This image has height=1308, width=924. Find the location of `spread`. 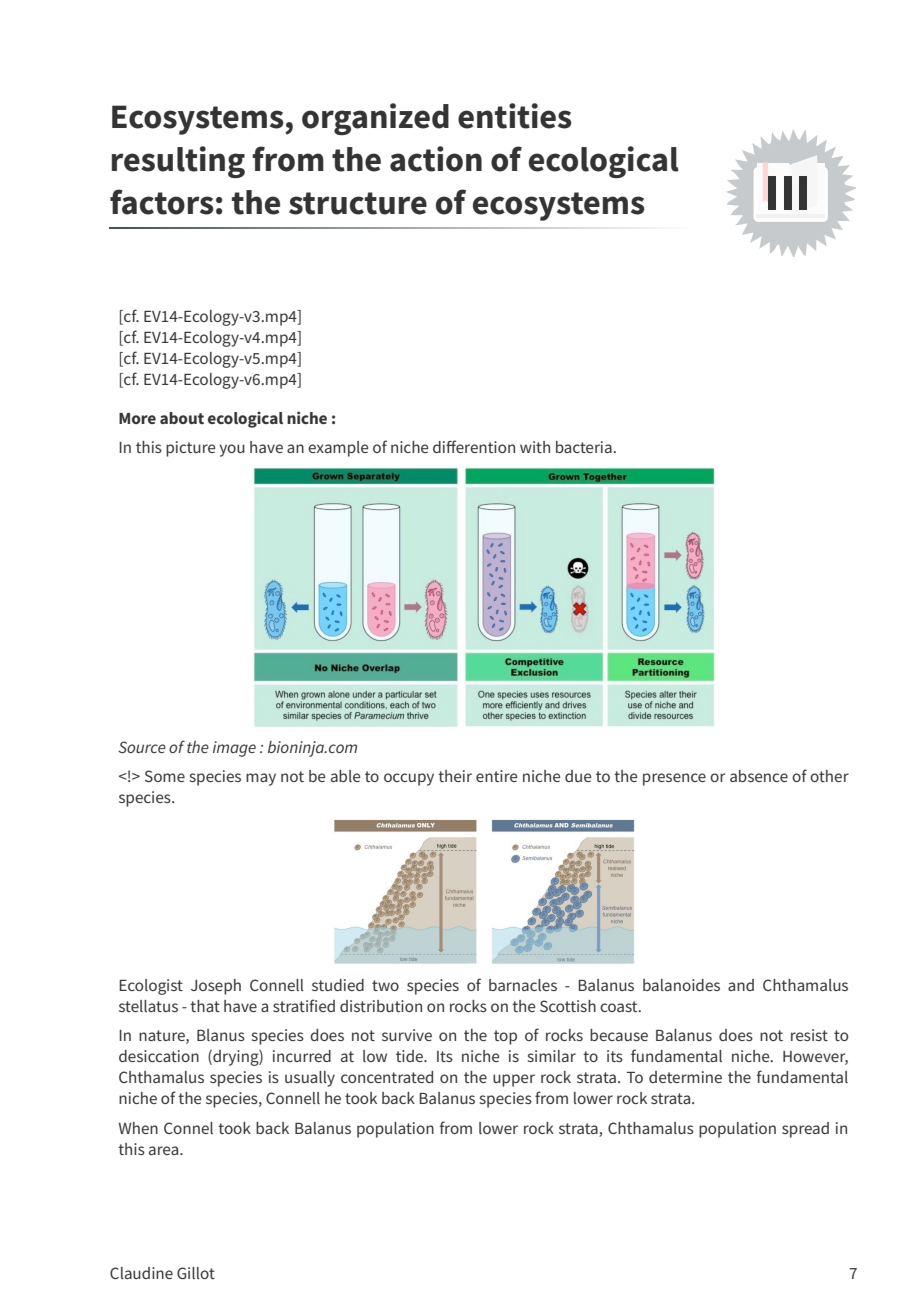

spread is located at coordinates (805, 1130).
